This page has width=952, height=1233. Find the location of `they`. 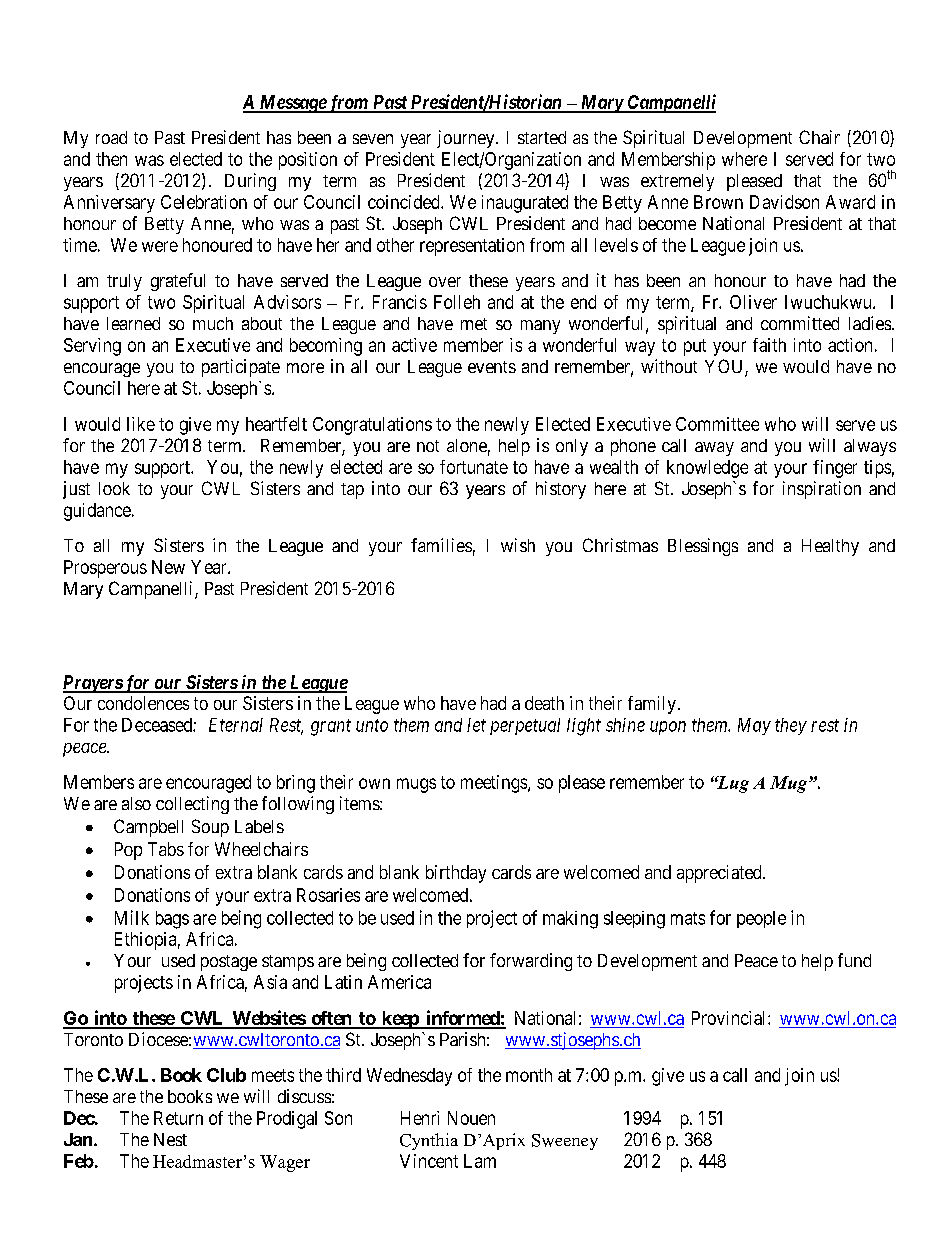

they is located at coordinates (791, 726).
